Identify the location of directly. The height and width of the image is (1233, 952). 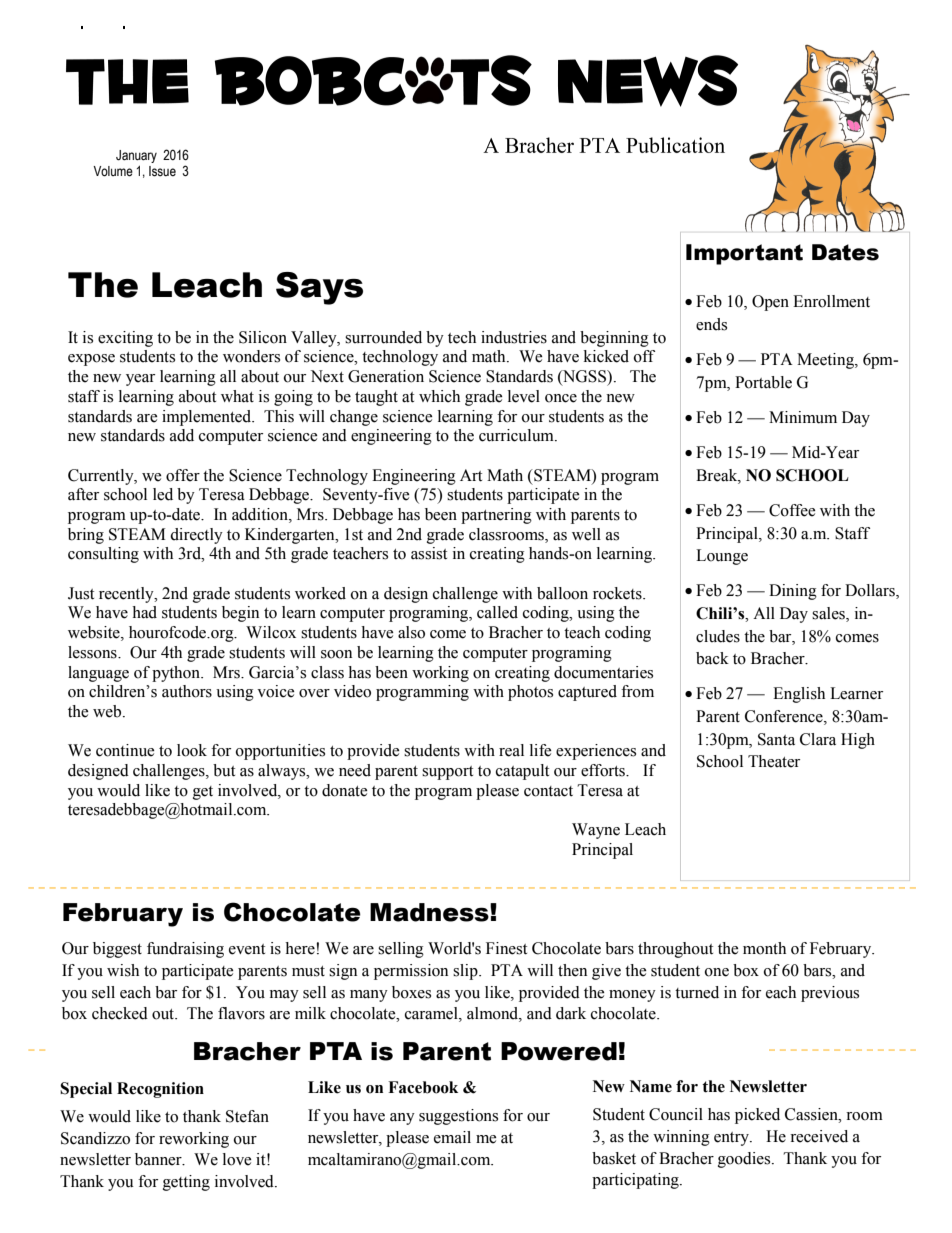
(196, 536).
